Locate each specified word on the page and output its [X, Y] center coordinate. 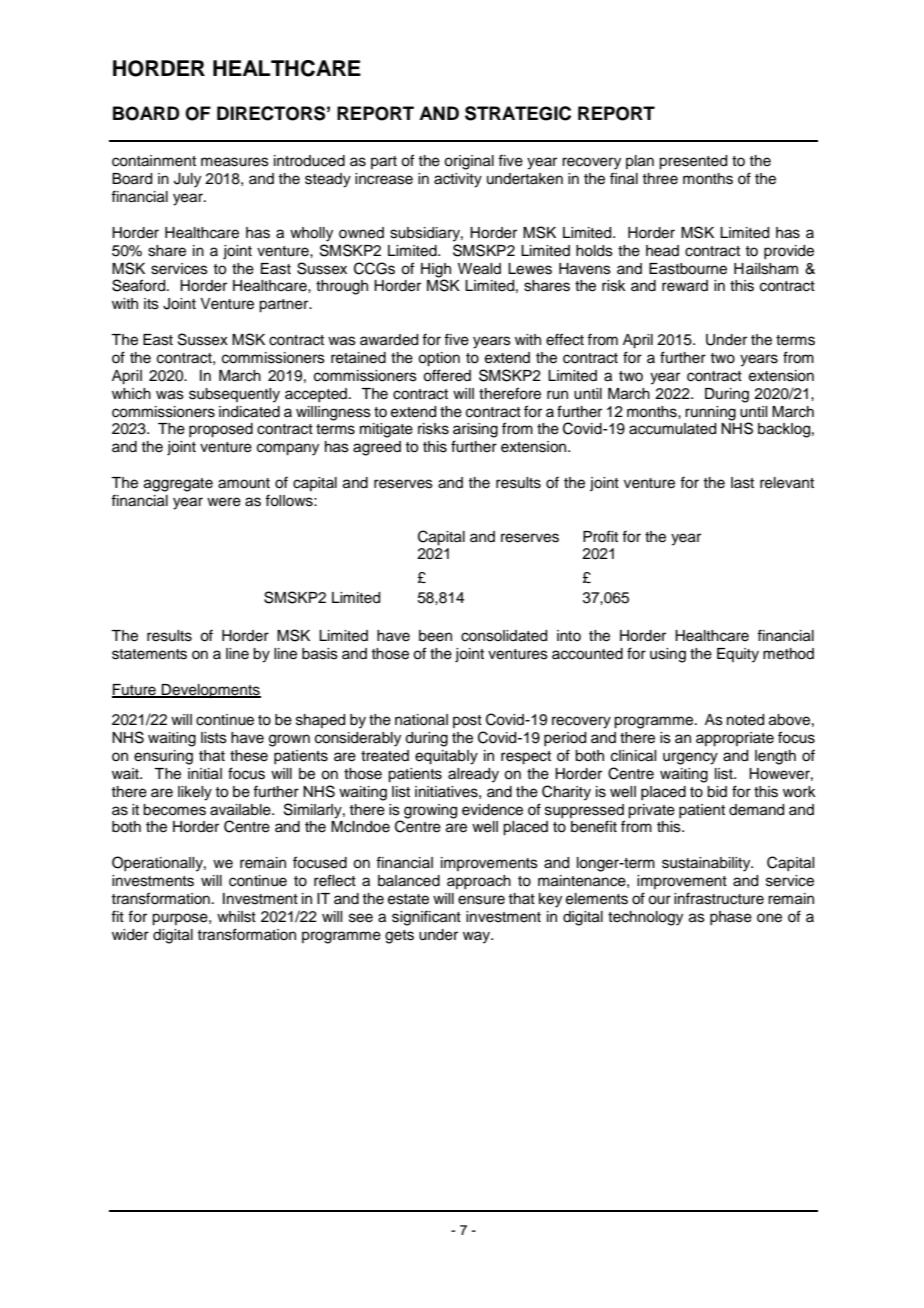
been [435, 636]
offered [447, 375]
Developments [210, 691]
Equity [738, 655]
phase [731, 918]
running [710, 413]
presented [693, 162]
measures [235, 162]
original [469, 162]
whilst [236, 917]
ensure [481, 900]
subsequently [234, 395]
